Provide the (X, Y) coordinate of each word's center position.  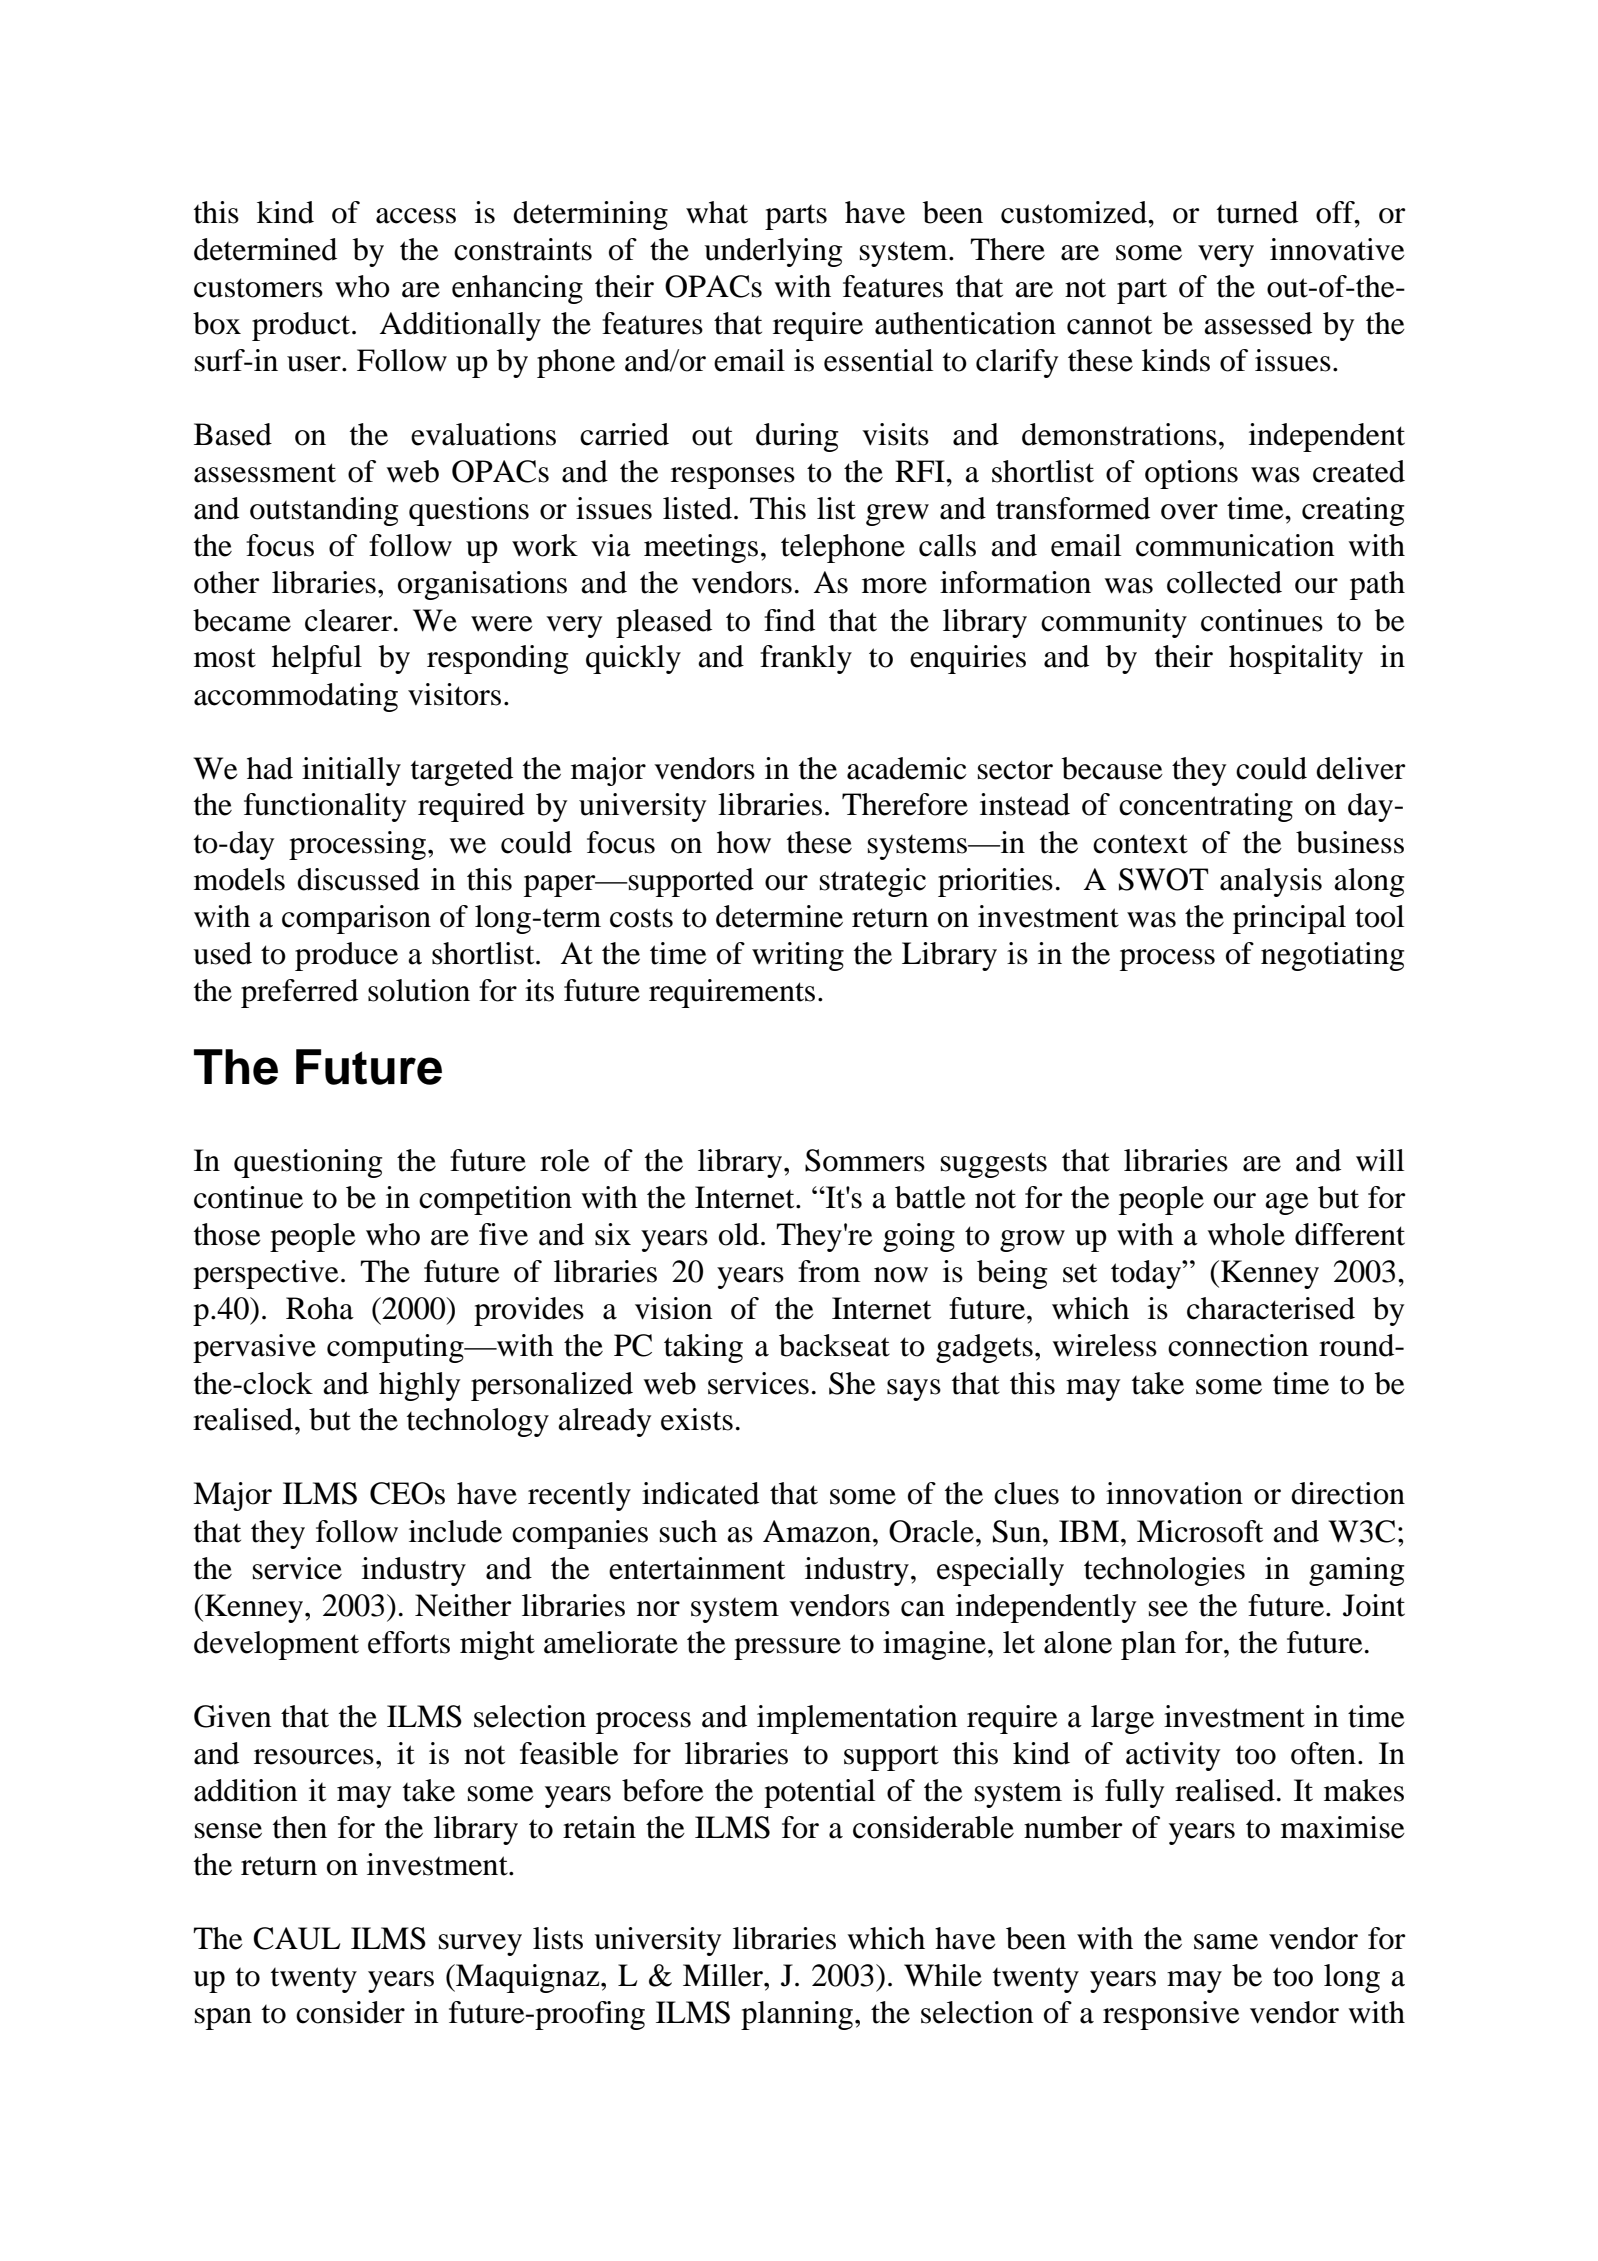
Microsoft (1200, 1531)
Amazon (818, 1531)
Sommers (865, 1160)
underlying (773, 252)
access (416, 216)
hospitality (1296, 659)
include (455, 1531)
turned (1257, 212)
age (1287, 1204)
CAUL (296, 1938)
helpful (317, 659)
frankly (806, 659)
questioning (308, 1163)
